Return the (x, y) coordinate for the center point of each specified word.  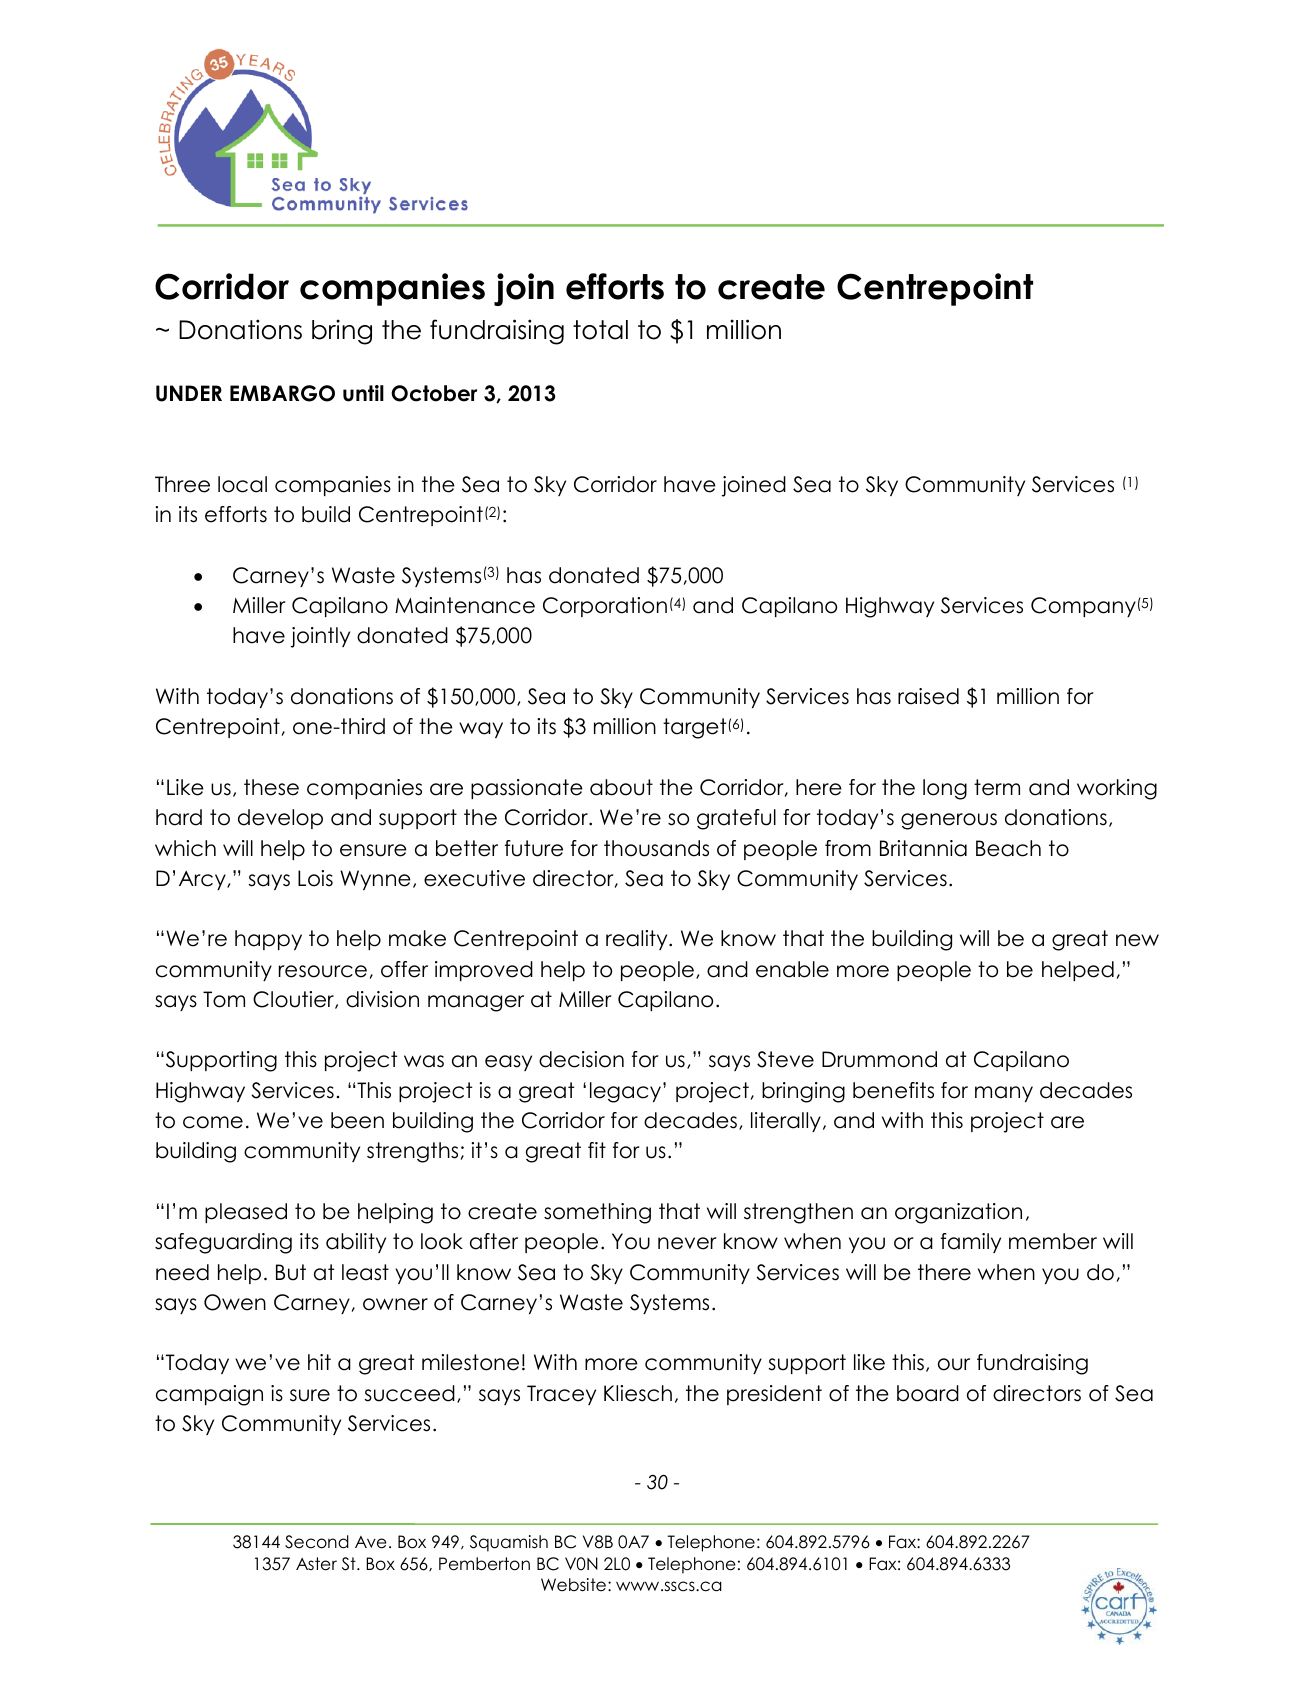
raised (928, 696)
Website (573, 1585)
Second (317, 1542)
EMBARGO (282, 393)
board (928, 1393)
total (600, 330)
